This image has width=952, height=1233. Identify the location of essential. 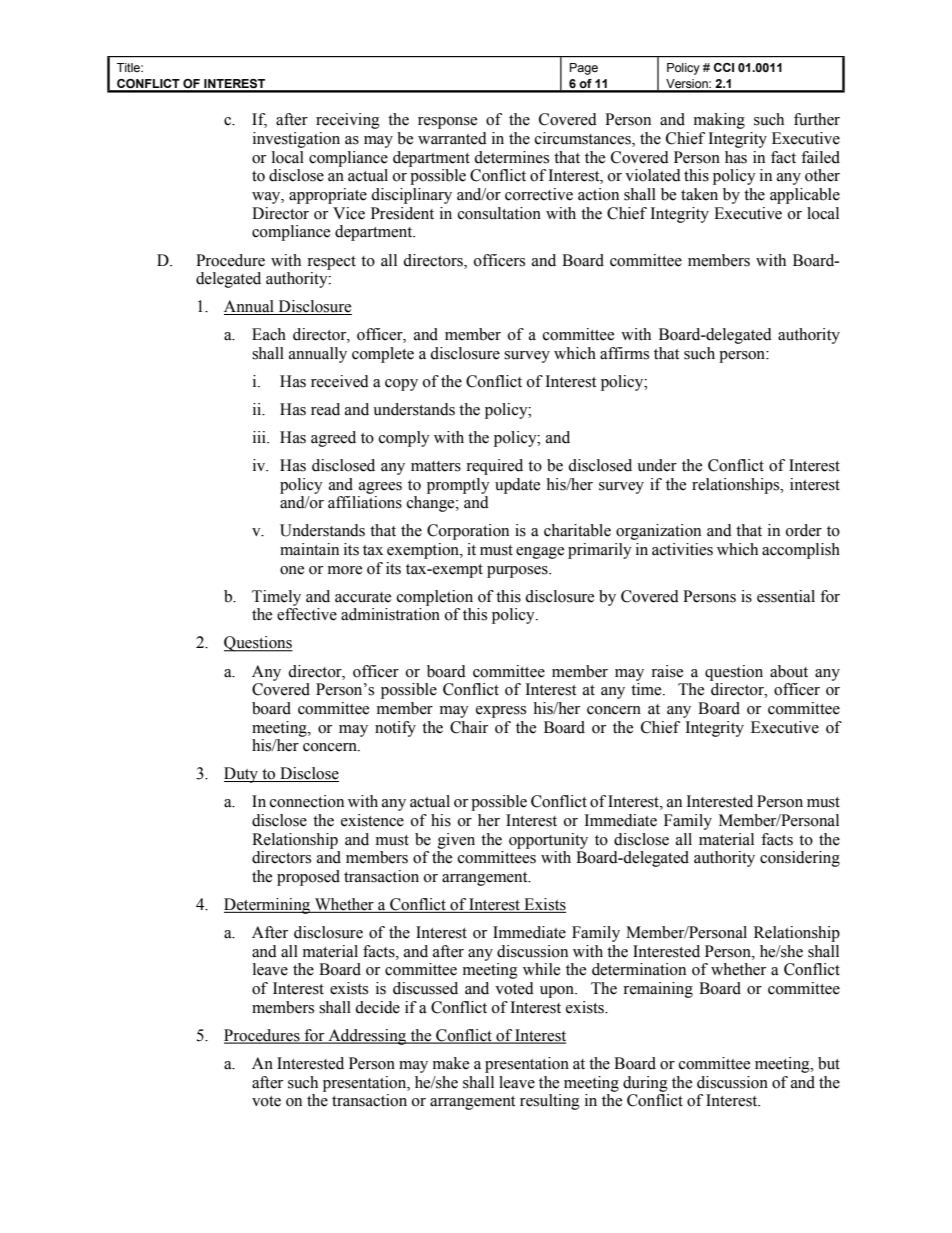
(786, 596).
